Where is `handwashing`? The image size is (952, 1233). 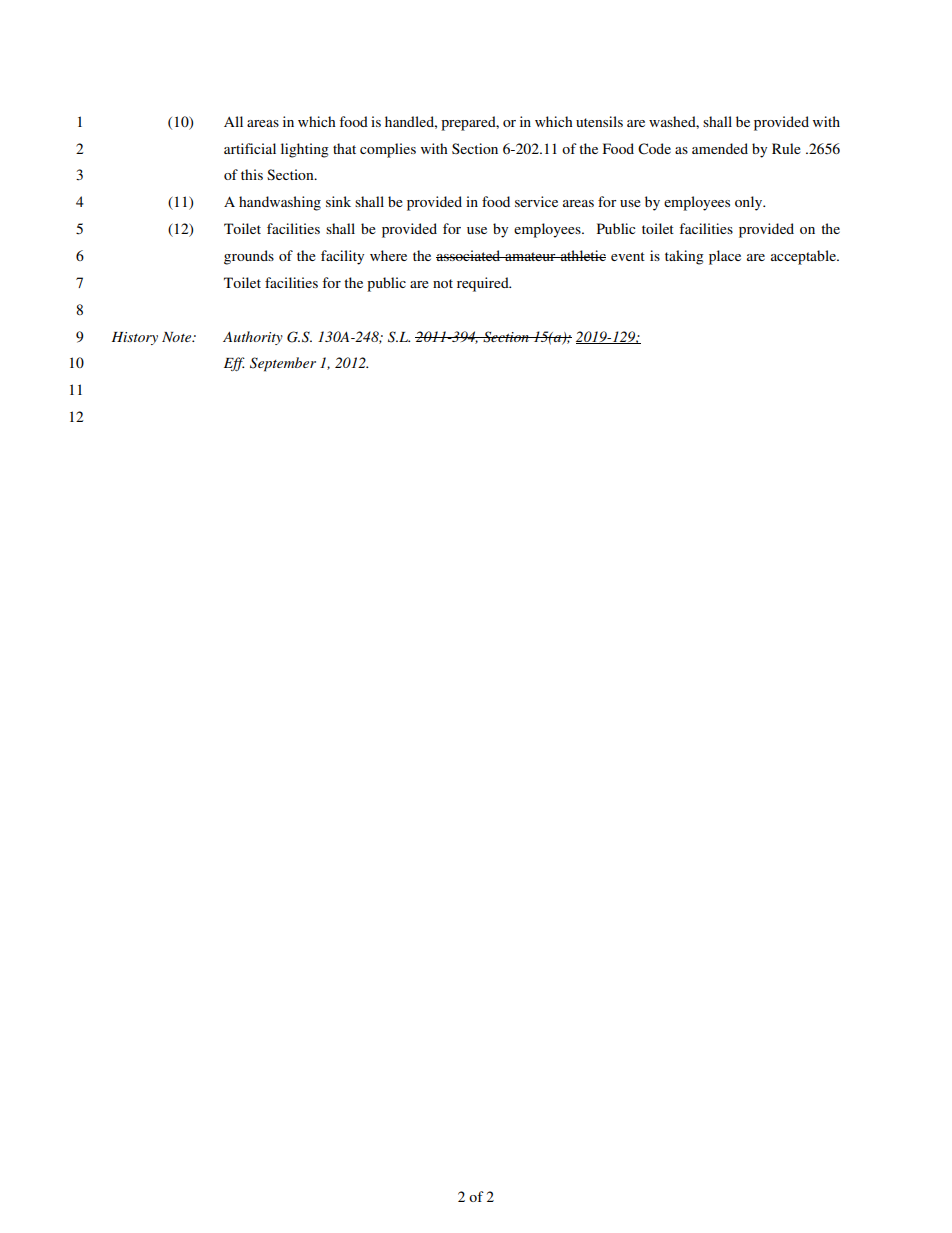
handwashing is located at coordinates (280, 203).
